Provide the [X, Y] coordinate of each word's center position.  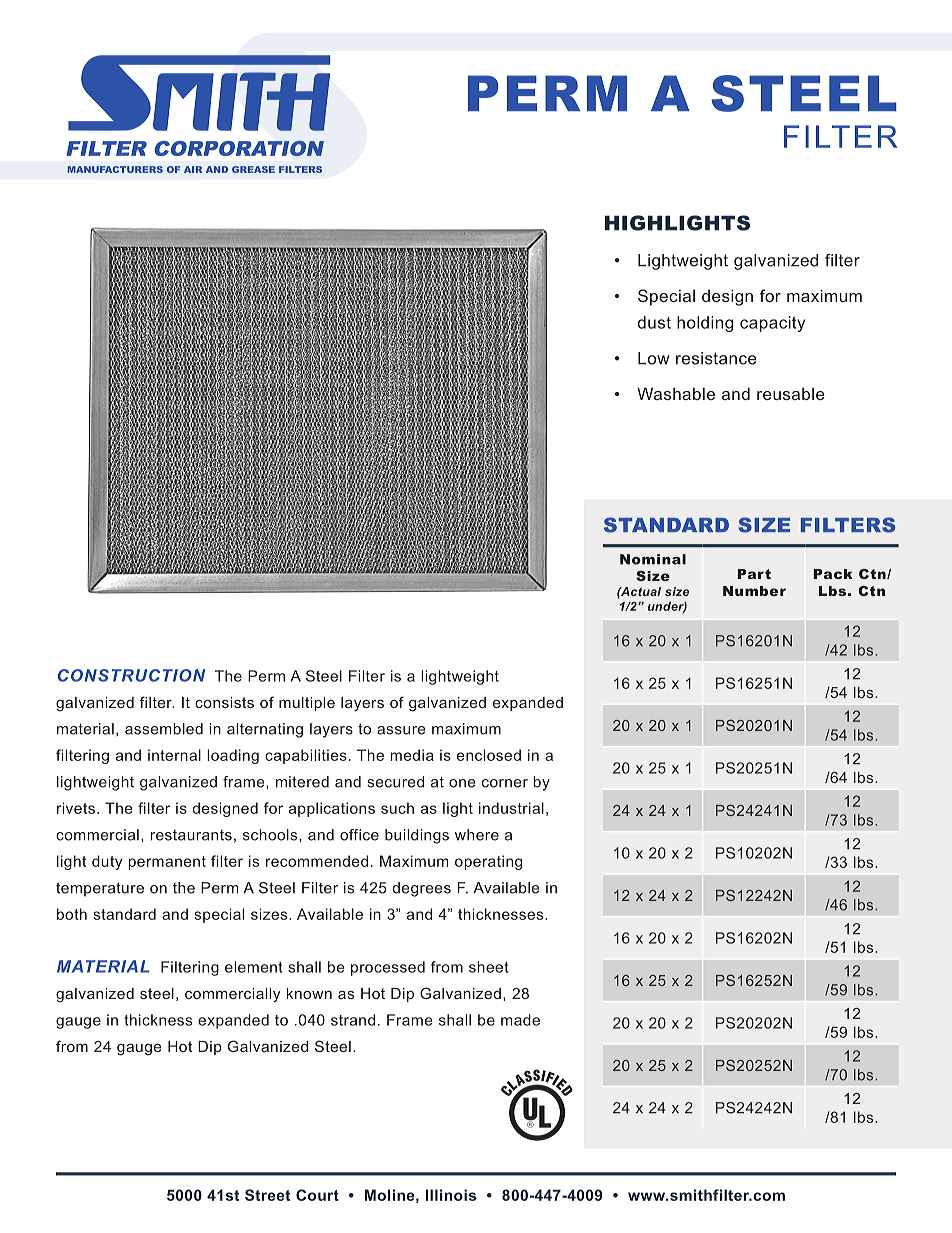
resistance [716, 358]
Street [267, 1195]
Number [754, 591]
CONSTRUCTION [131, 675]
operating [488, 862]
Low [654, 358]
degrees [422, 889]
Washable [676, 393]
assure [401, 730]
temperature [100, 889]
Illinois [451, 1195]
